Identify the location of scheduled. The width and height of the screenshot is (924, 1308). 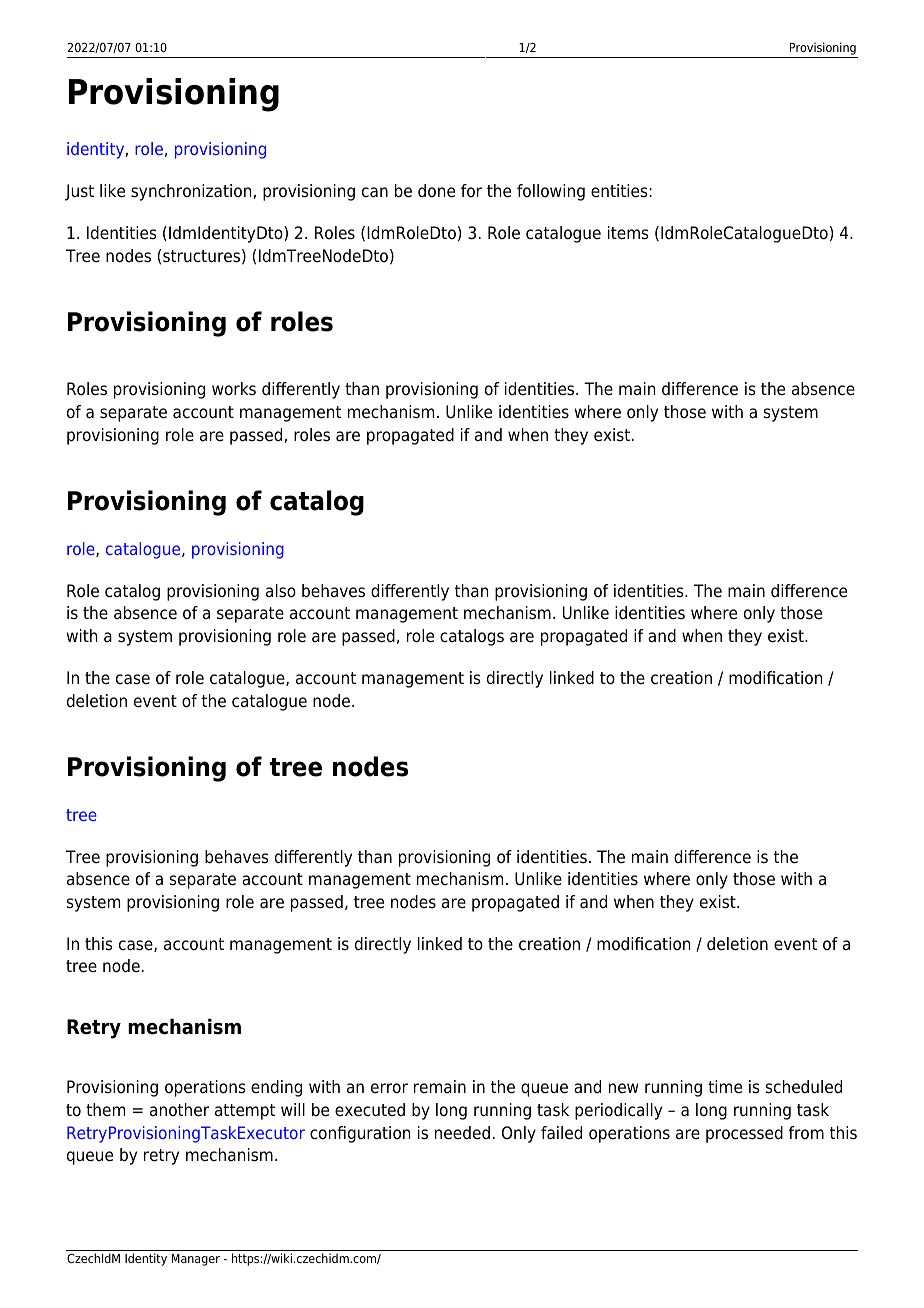
(804, 1087).
